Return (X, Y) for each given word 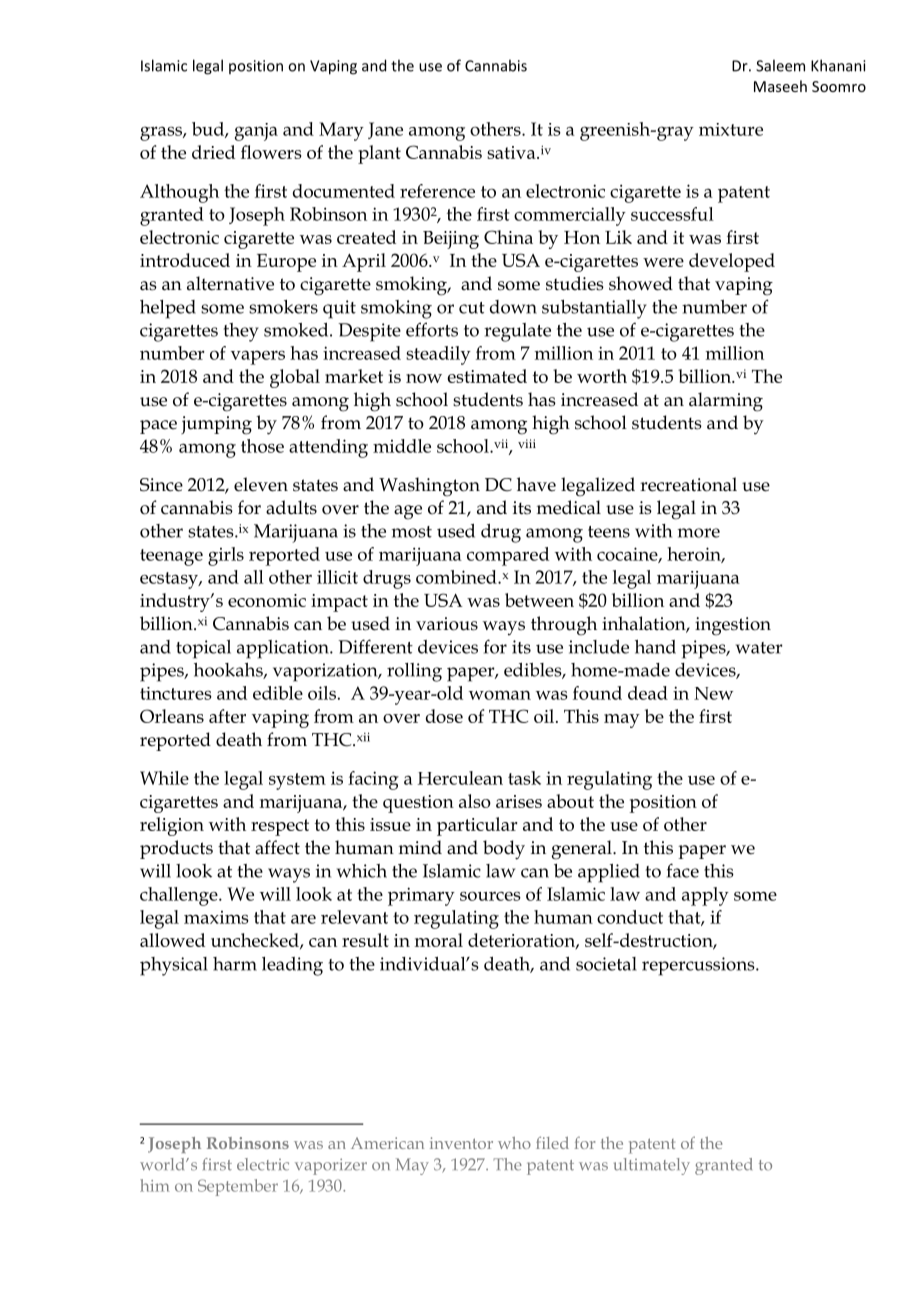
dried (213, 152)
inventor (461, 1143)
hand (655, 647)
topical (203, 649)
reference (437, 191)
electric (263, 1164)
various (447, 624)
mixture (731, 129)
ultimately (652, 1166)
